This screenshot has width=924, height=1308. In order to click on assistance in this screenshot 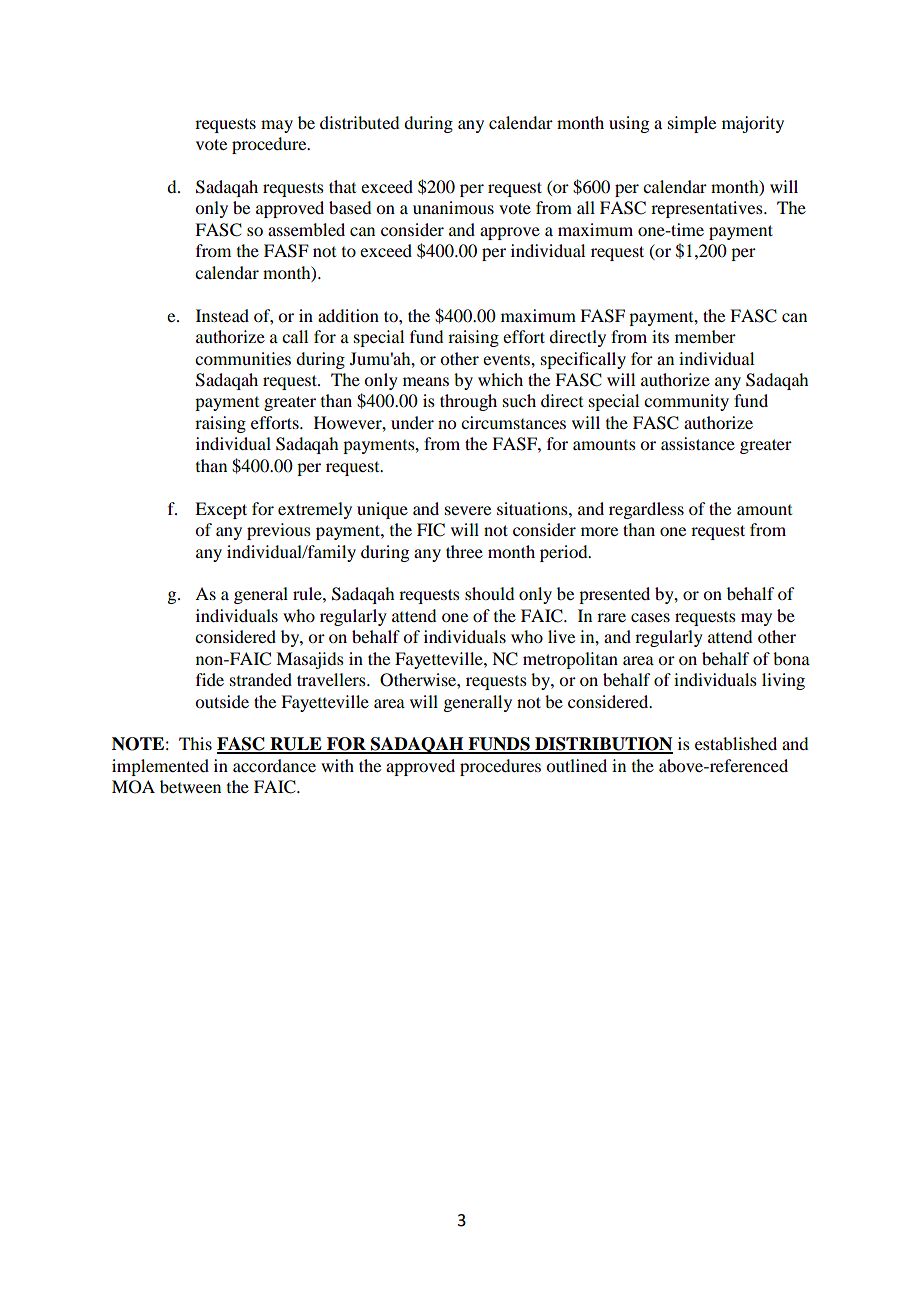, I will do `click(698, 443)`.
